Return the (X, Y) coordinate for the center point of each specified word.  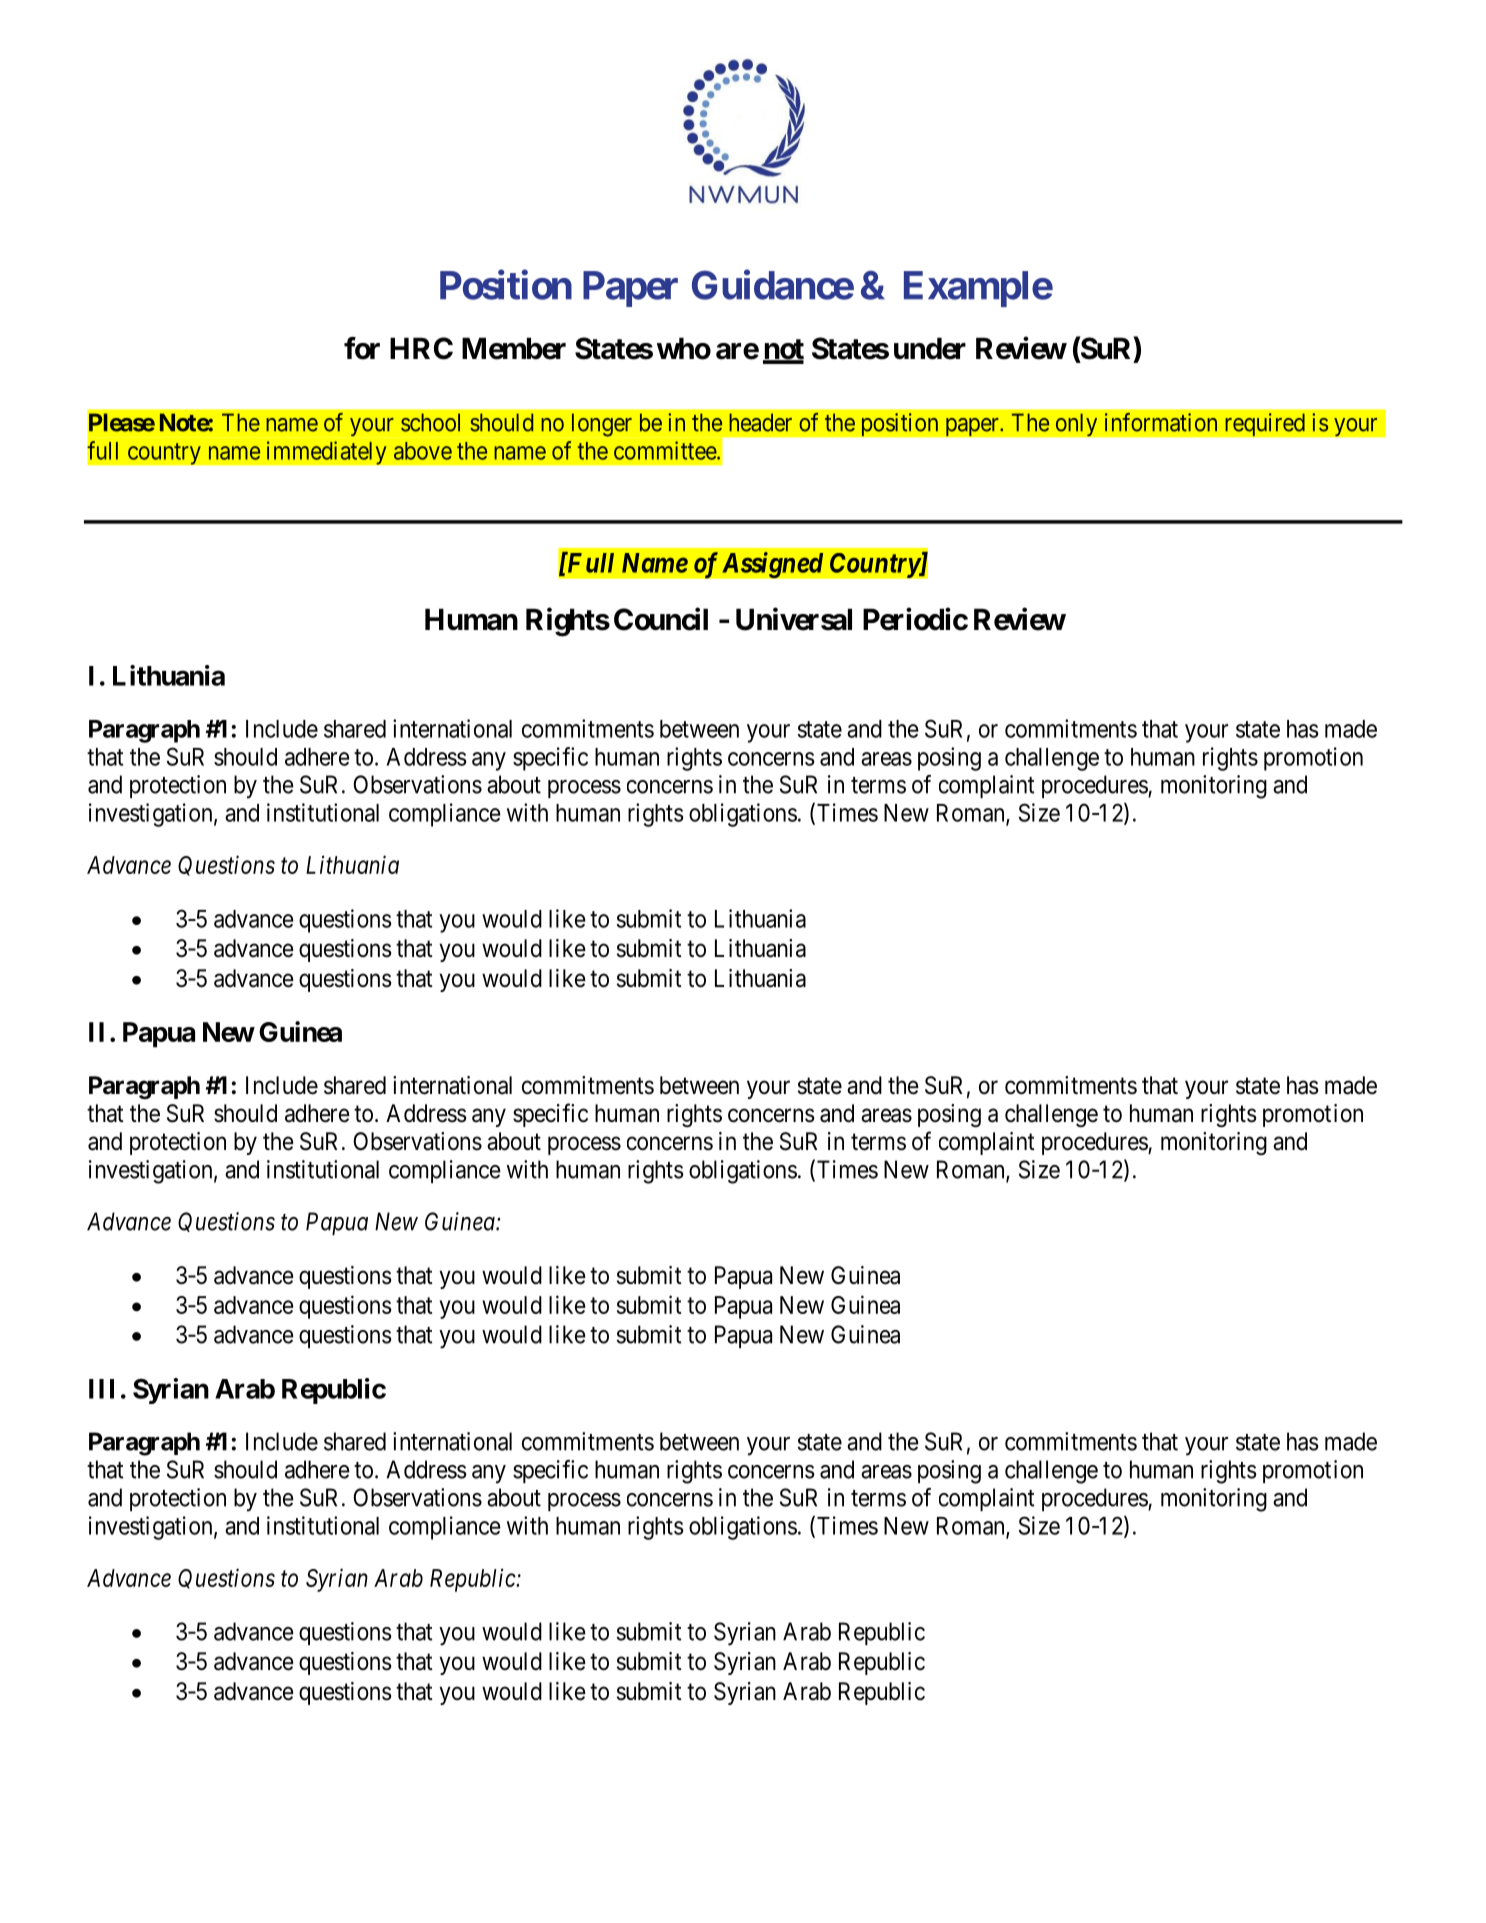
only (1076, 425)
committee (666, 450)
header (760, 422)
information (1161, 422)
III (101, 1389)
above (423, 451)
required (1265, 425)
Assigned (773, 565)
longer (602, 425)
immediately (326, 453)
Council (661, 619)
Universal (794, 619)
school (430, 422)
